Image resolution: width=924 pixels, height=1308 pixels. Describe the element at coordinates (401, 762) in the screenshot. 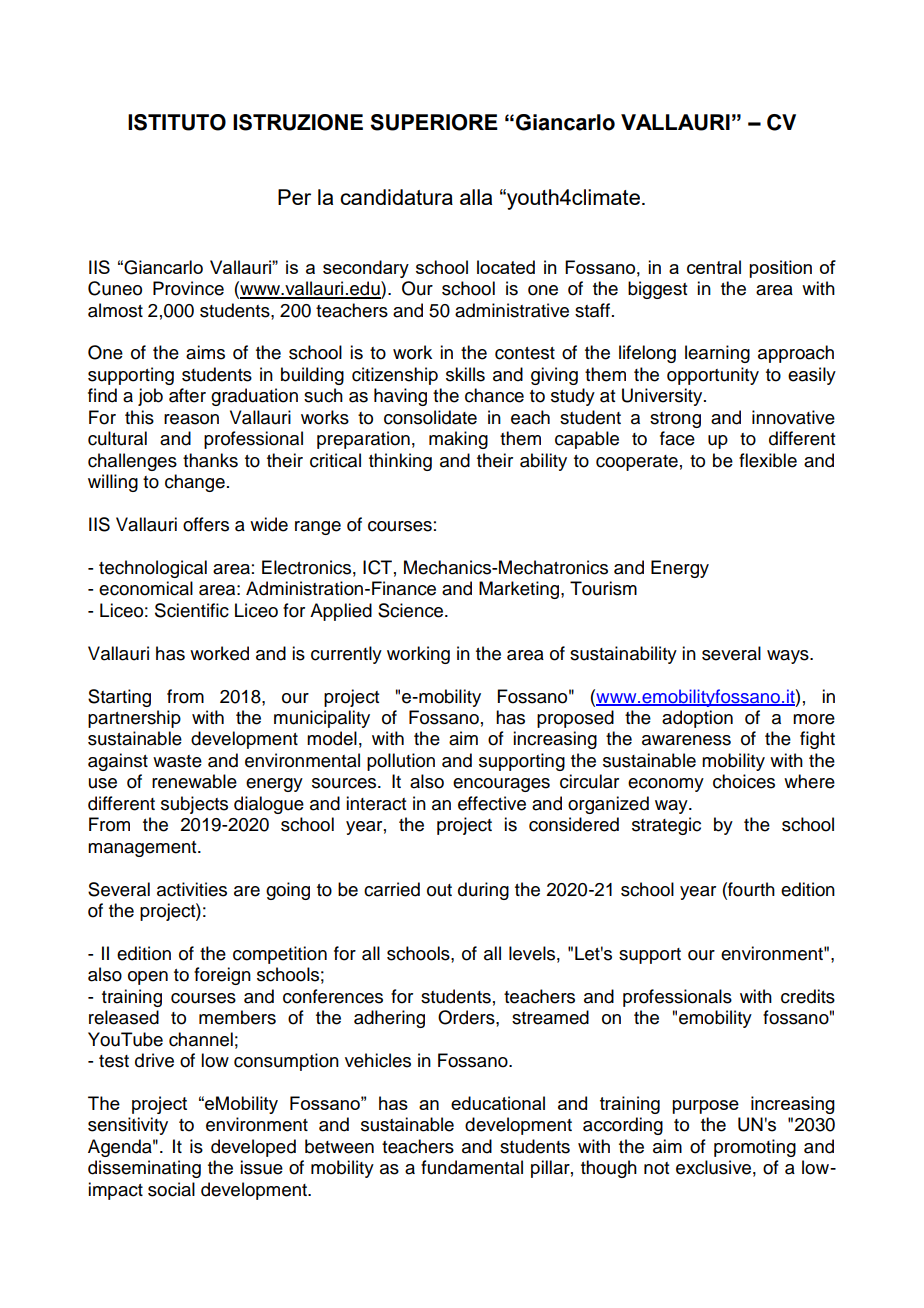

I see `pollution` at that location.
